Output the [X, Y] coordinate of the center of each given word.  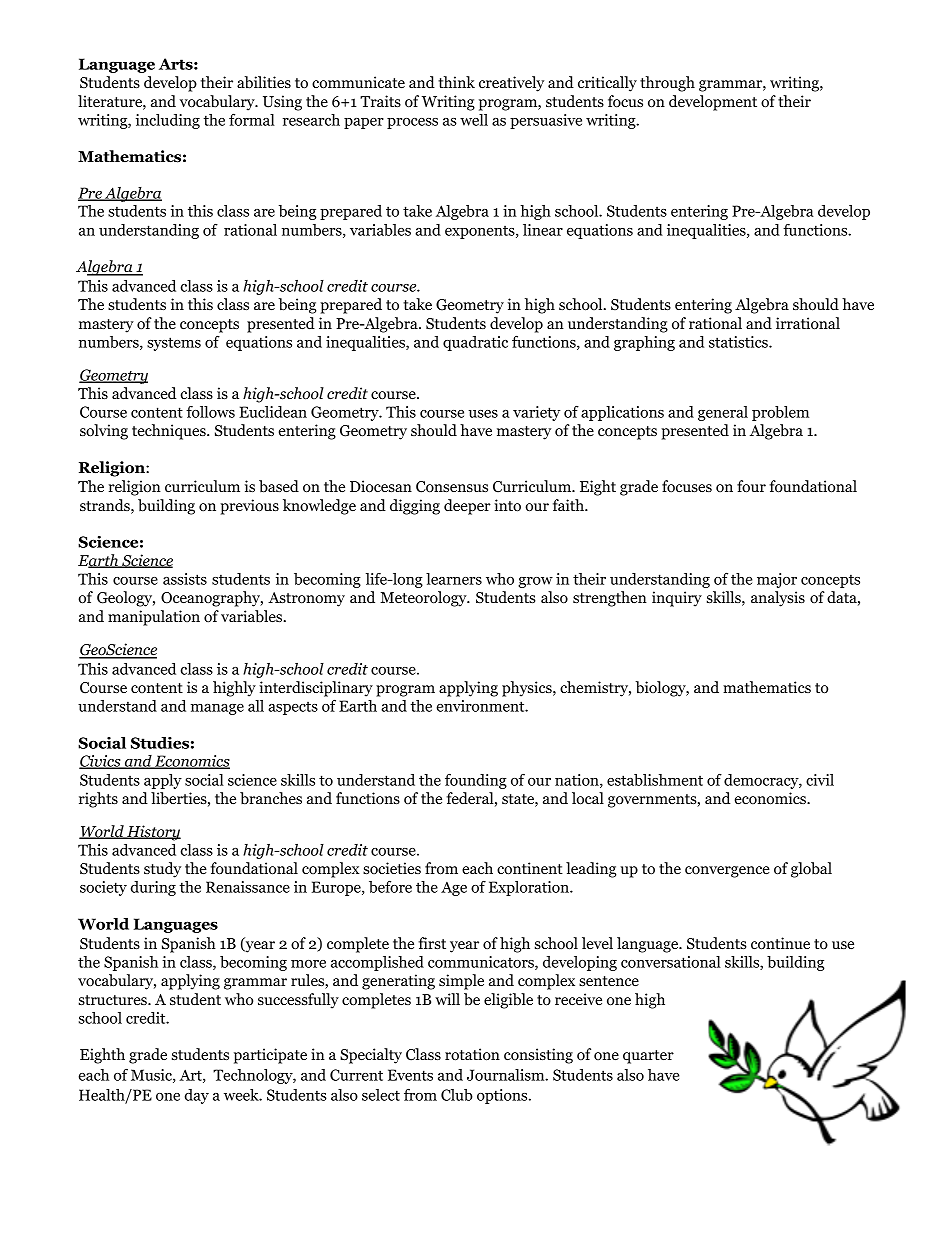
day [197, 1096]
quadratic [475, 343]
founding [476, 781]
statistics [739, 342]
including [168, 121]
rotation [472, 1054]
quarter [648, 1057]
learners [454, 579]
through [667, 84]
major [777, 580]
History [153, 833]
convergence [727, 872]
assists [185, 579]
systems [174, 344]
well [474, 120]
